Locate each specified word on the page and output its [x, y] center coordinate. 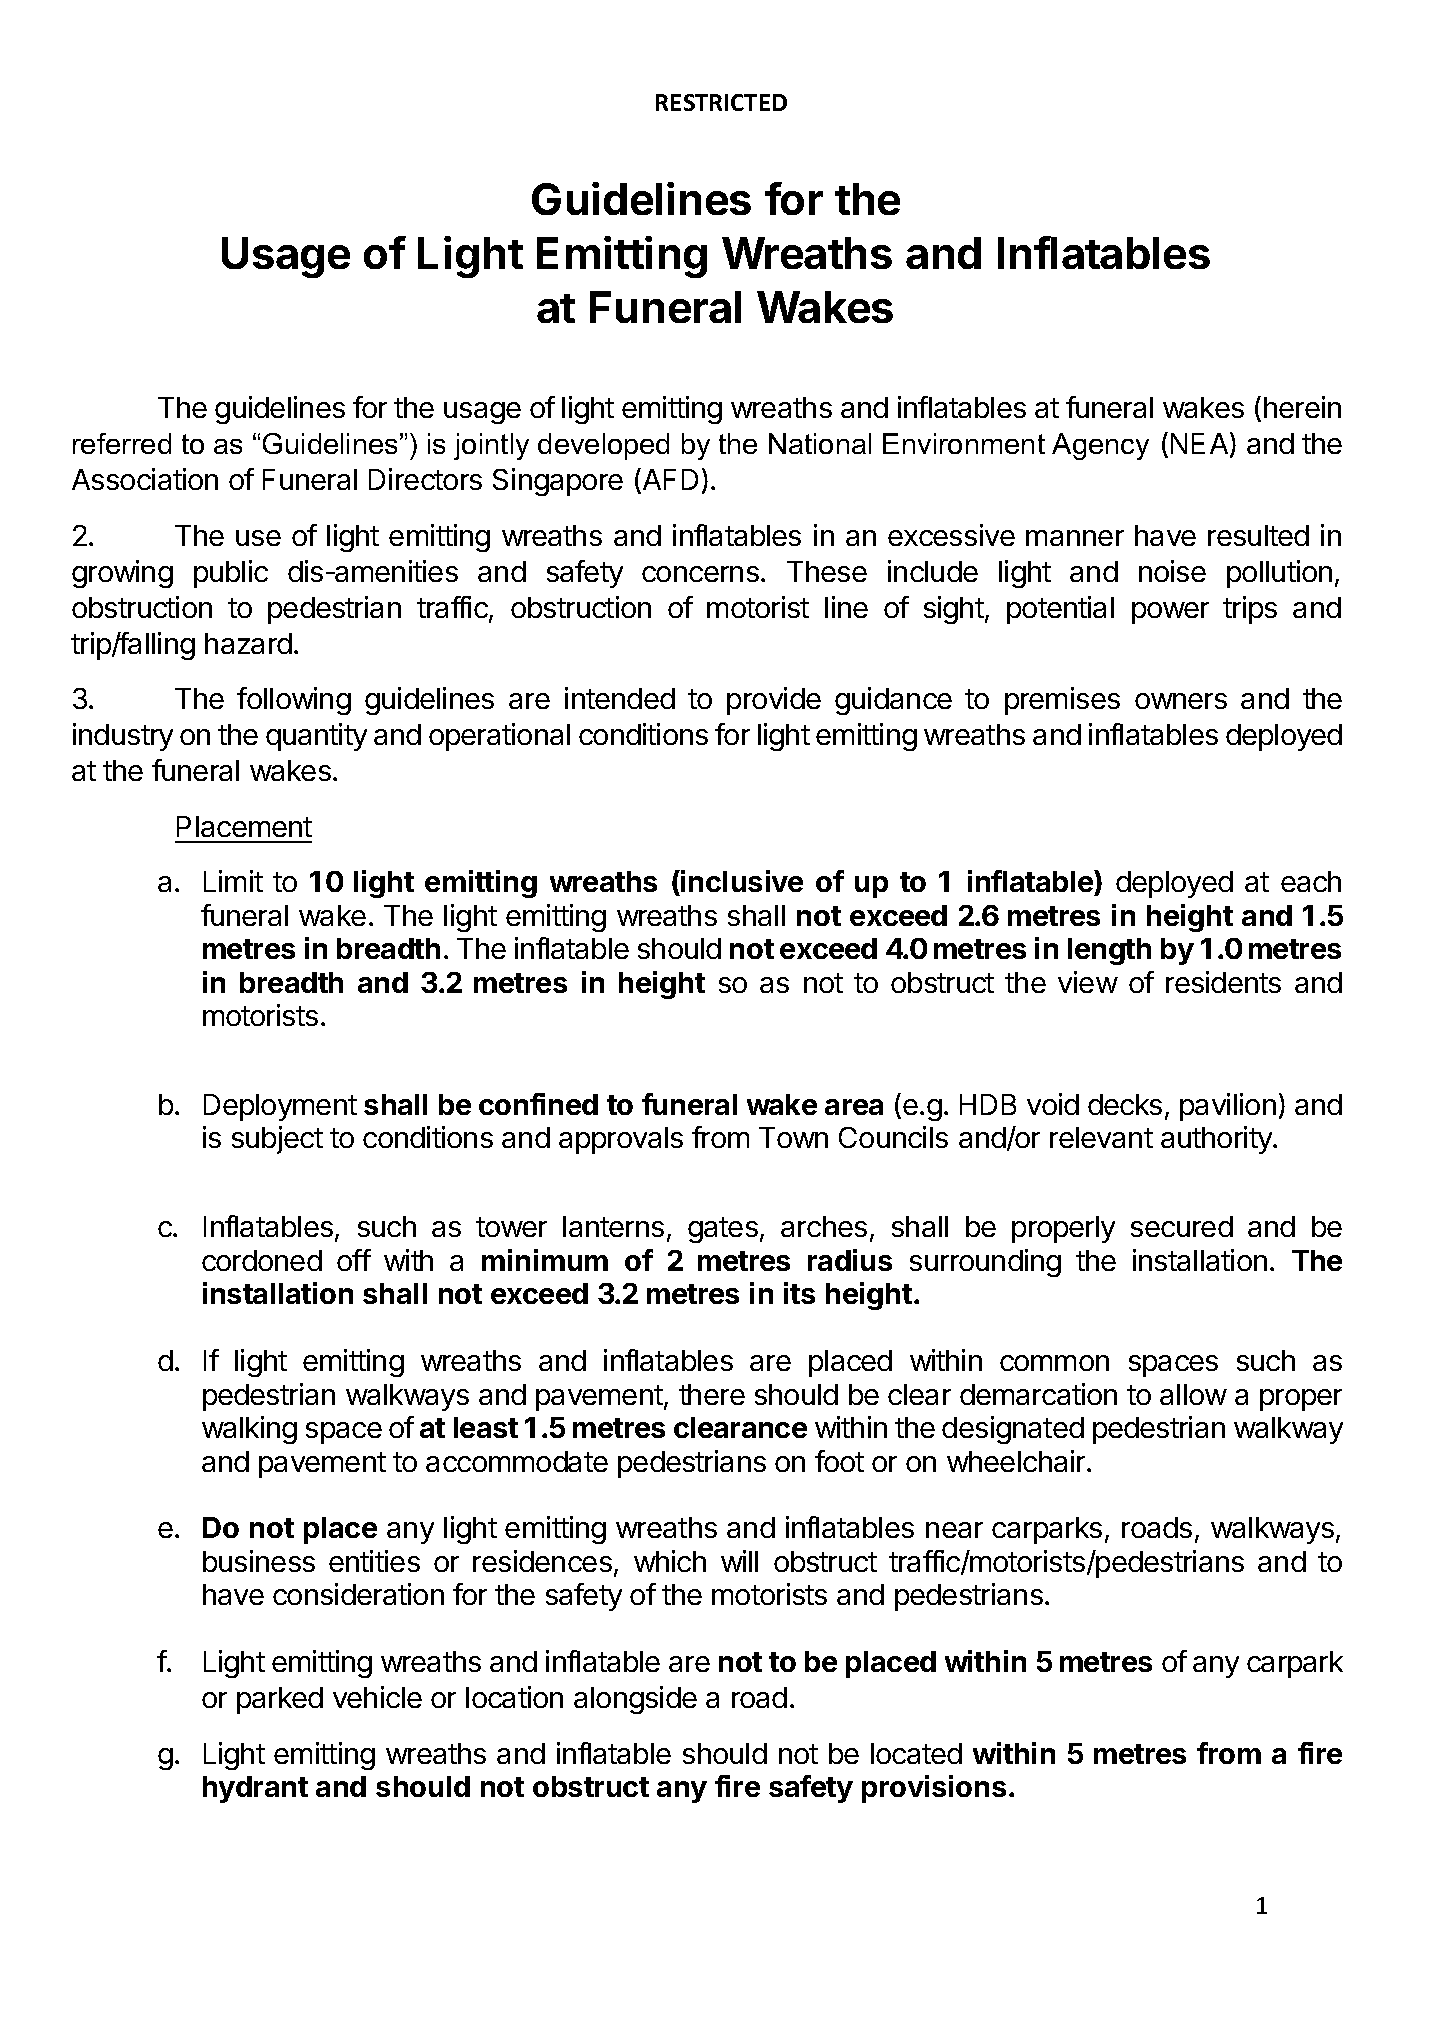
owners [1181, 701]
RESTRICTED [721, 102]
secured [1182, 1226]
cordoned [262, 1260]
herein [1302, 407]
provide [774, 701]
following [294, 701]
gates [723, 1230]
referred [122, 443]
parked [280, 1700]
